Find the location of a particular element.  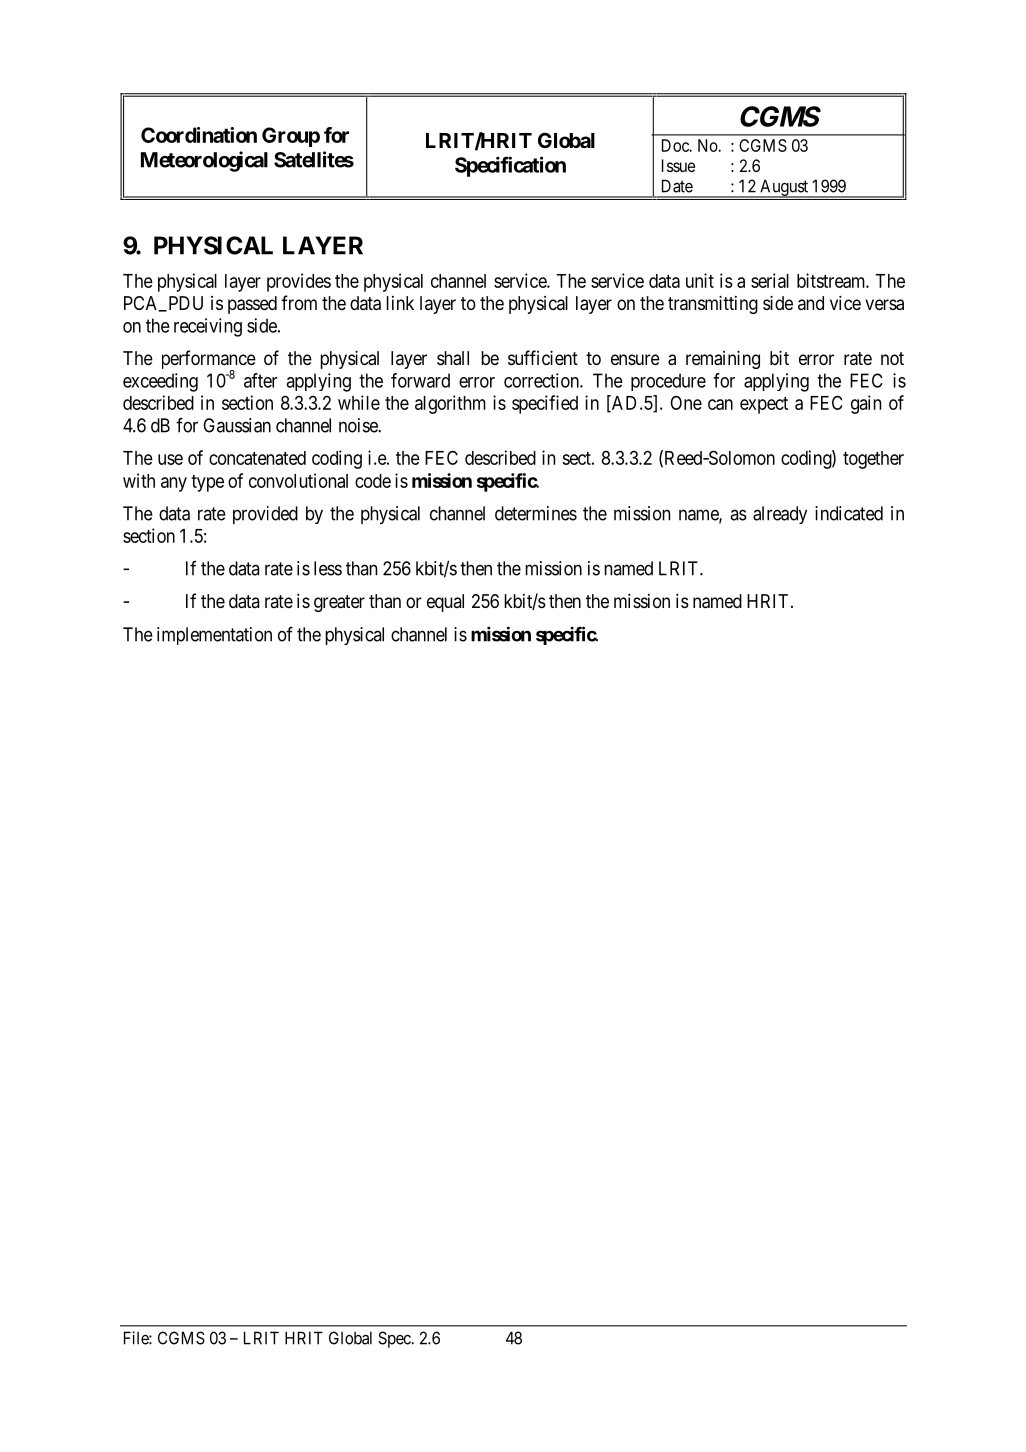

correction is located at coordinates (542, 380).
